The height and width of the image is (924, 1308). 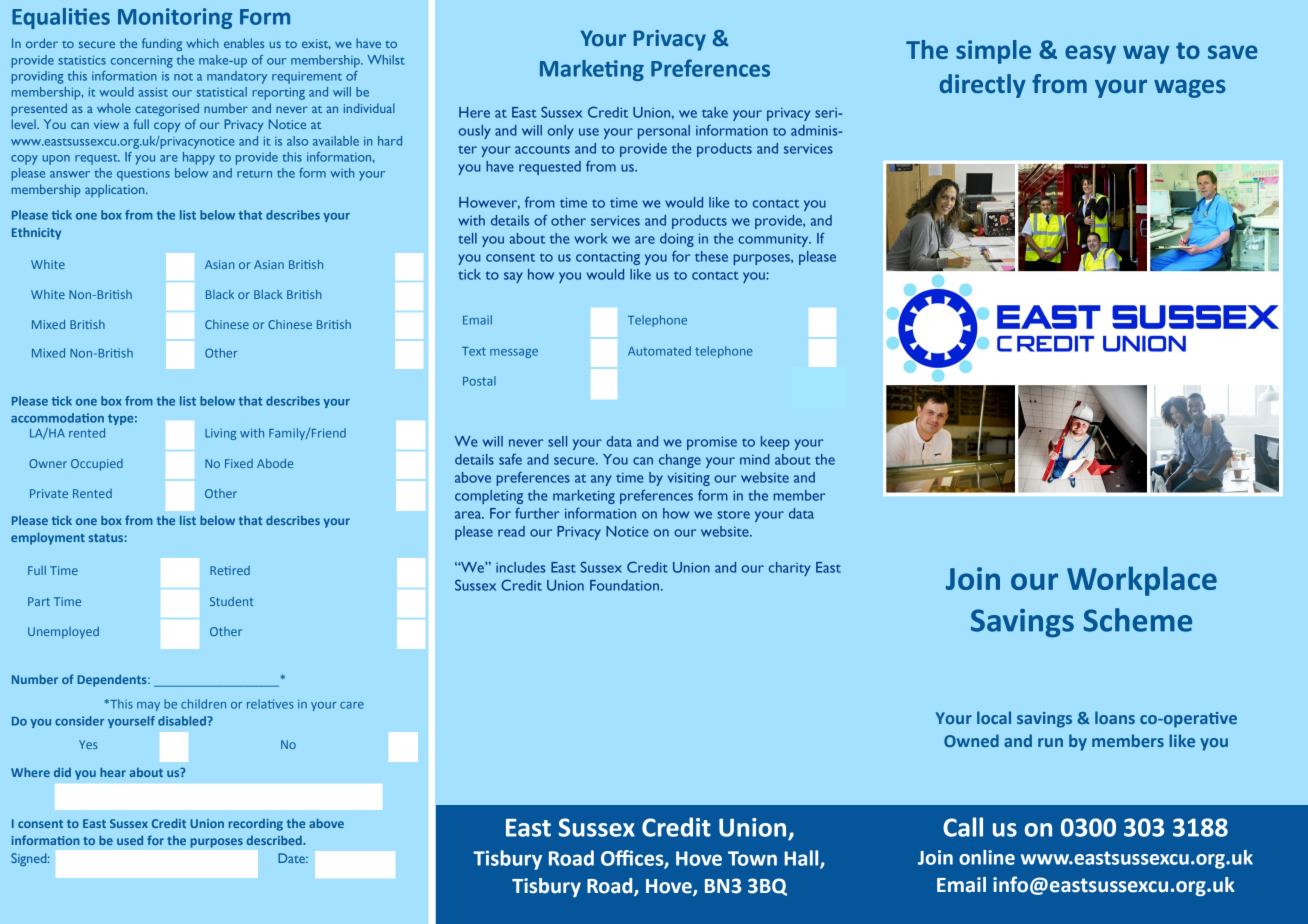 What do you see at coordinates (677, 240) in the image?
I see `doing` at bounding box center [677, 240].
